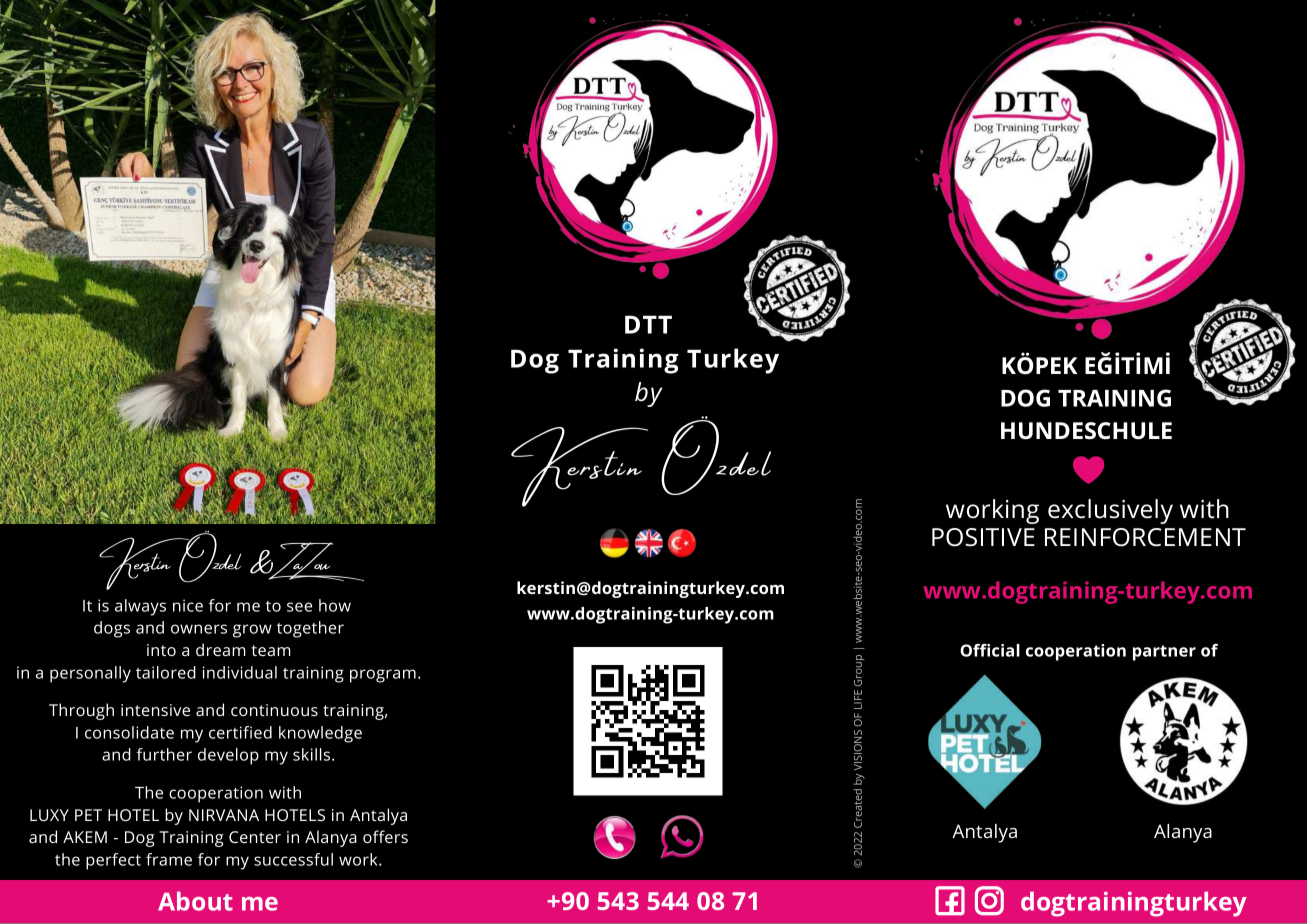  Describe the element at coordinates (188, 605) in the page. I see `nice` at that location.
